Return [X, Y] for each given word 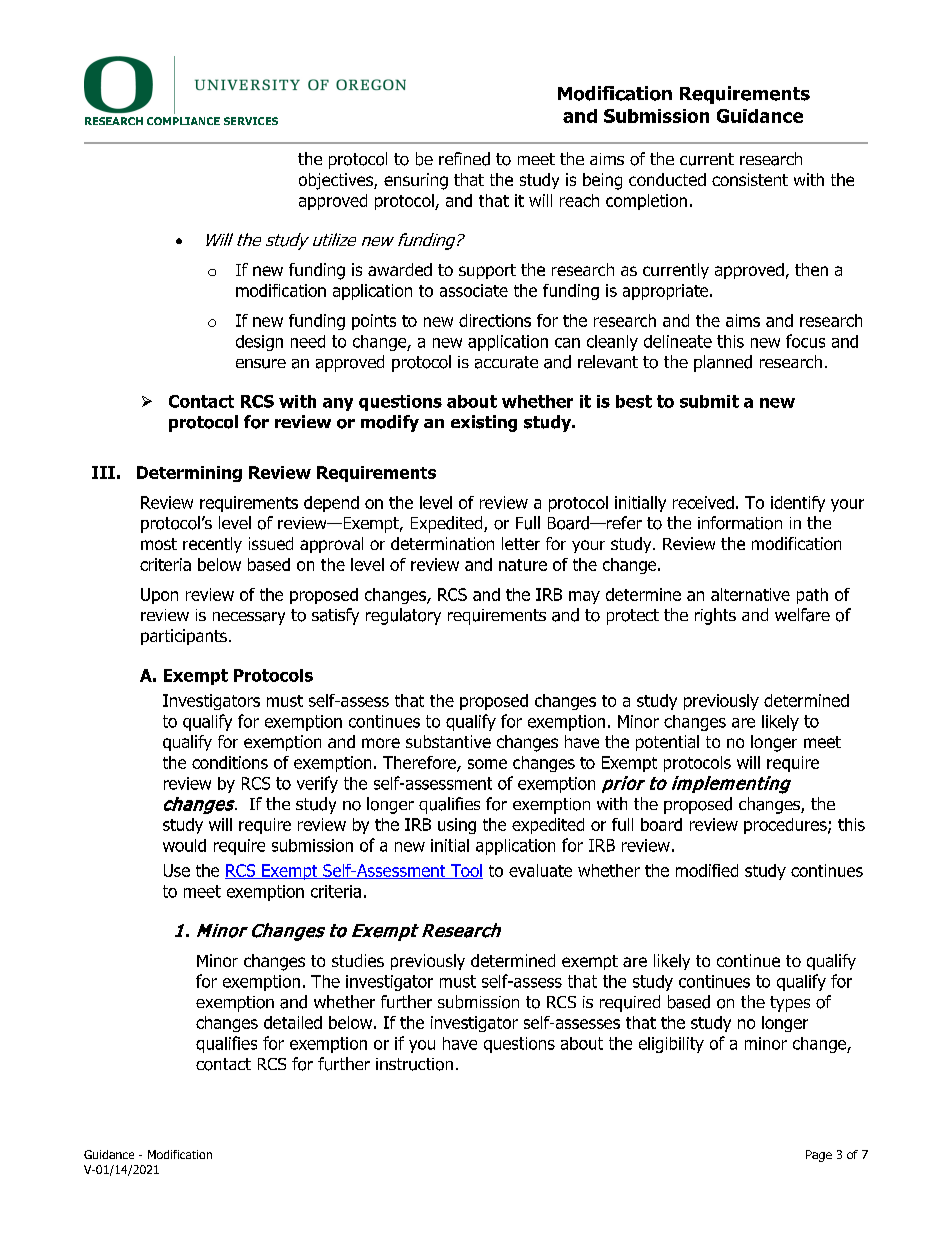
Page [819, 1156]
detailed [293, 1022]
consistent [750, 179]
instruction [414, 1064]
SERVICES [251, 121]
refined [464, 159]
